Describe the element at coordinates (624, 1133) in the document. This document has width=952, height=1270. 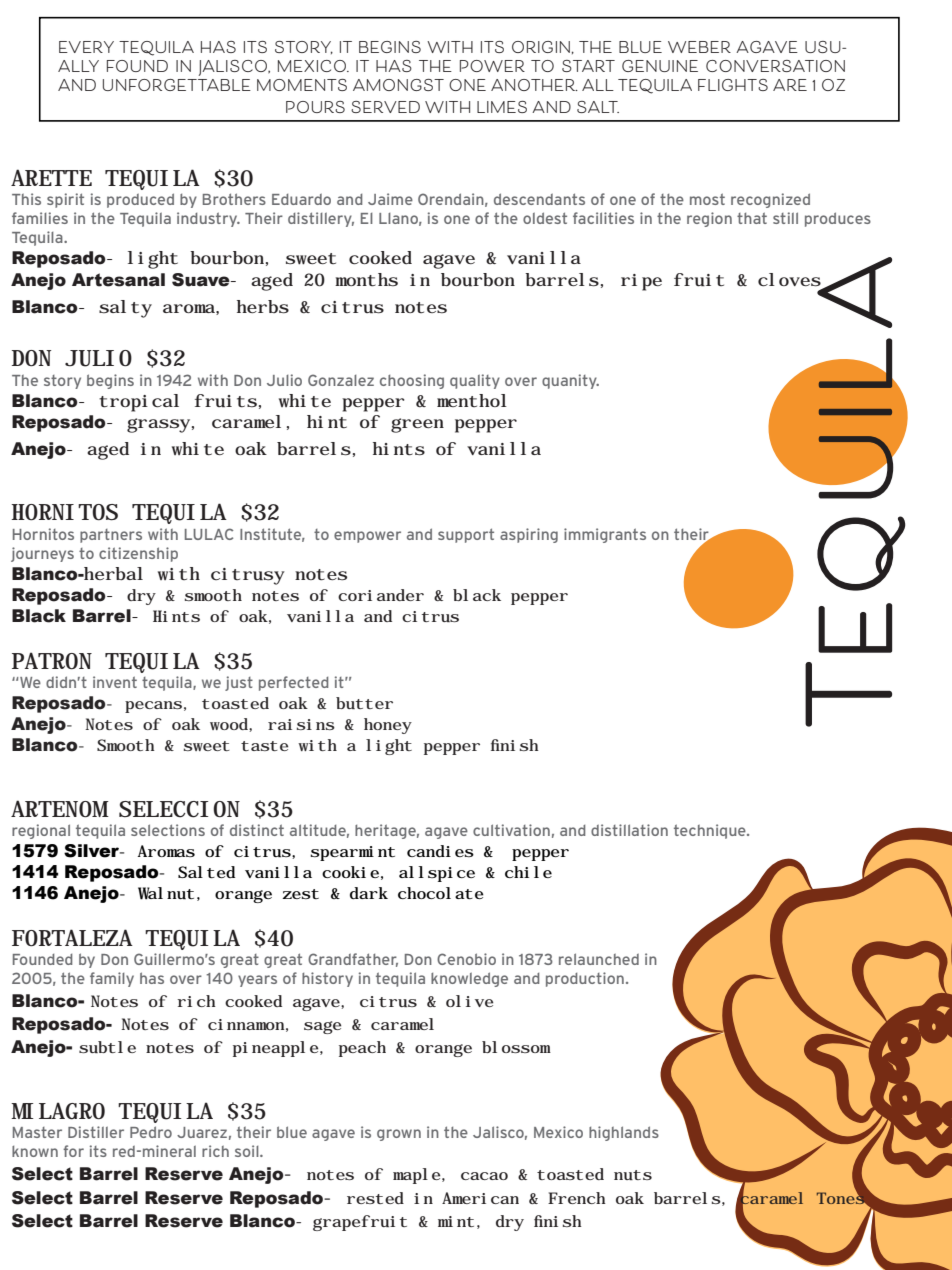
I see `highlands` at that location.
